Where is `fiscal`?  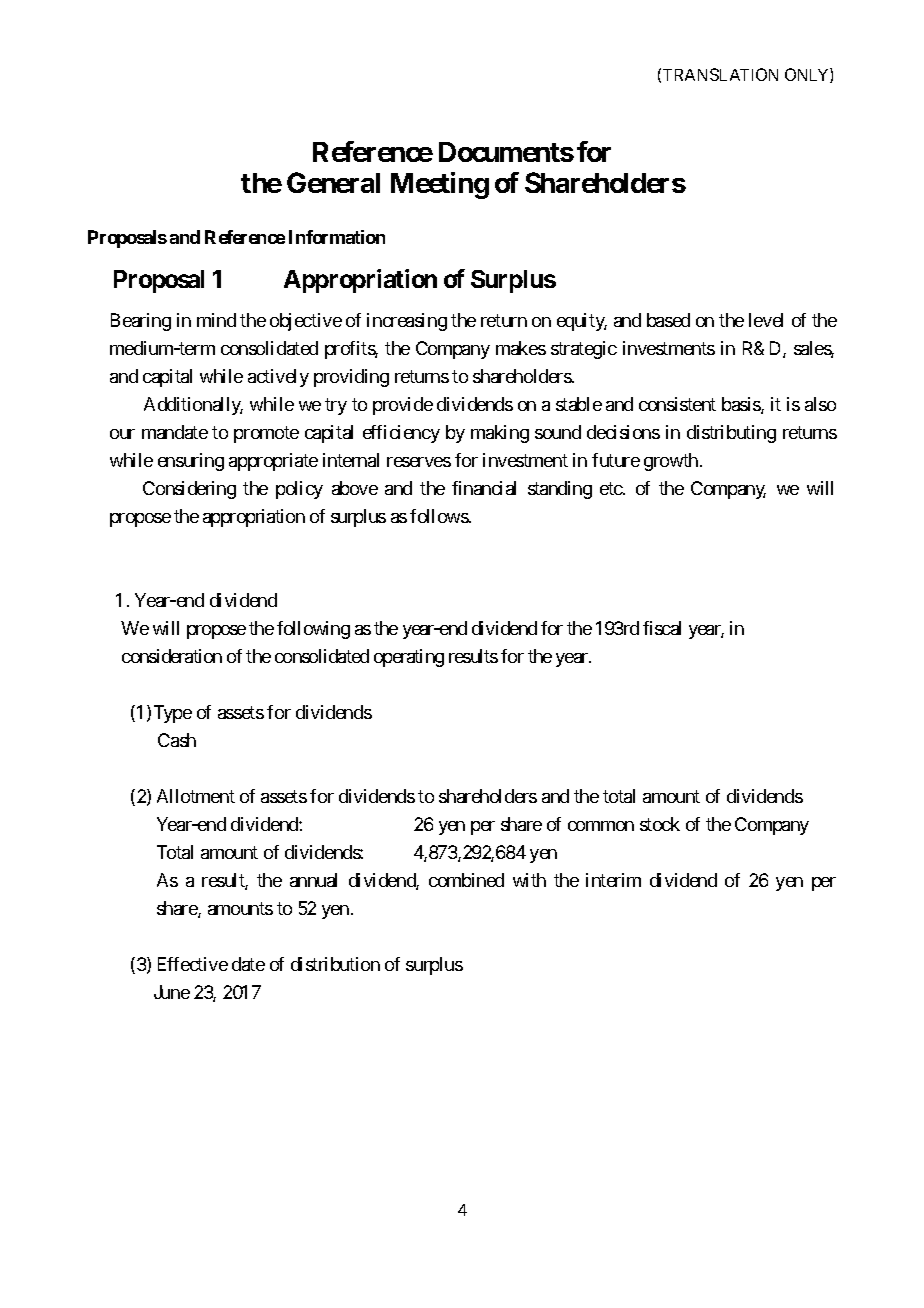
fiscal is located at coordinates (662, 628).
